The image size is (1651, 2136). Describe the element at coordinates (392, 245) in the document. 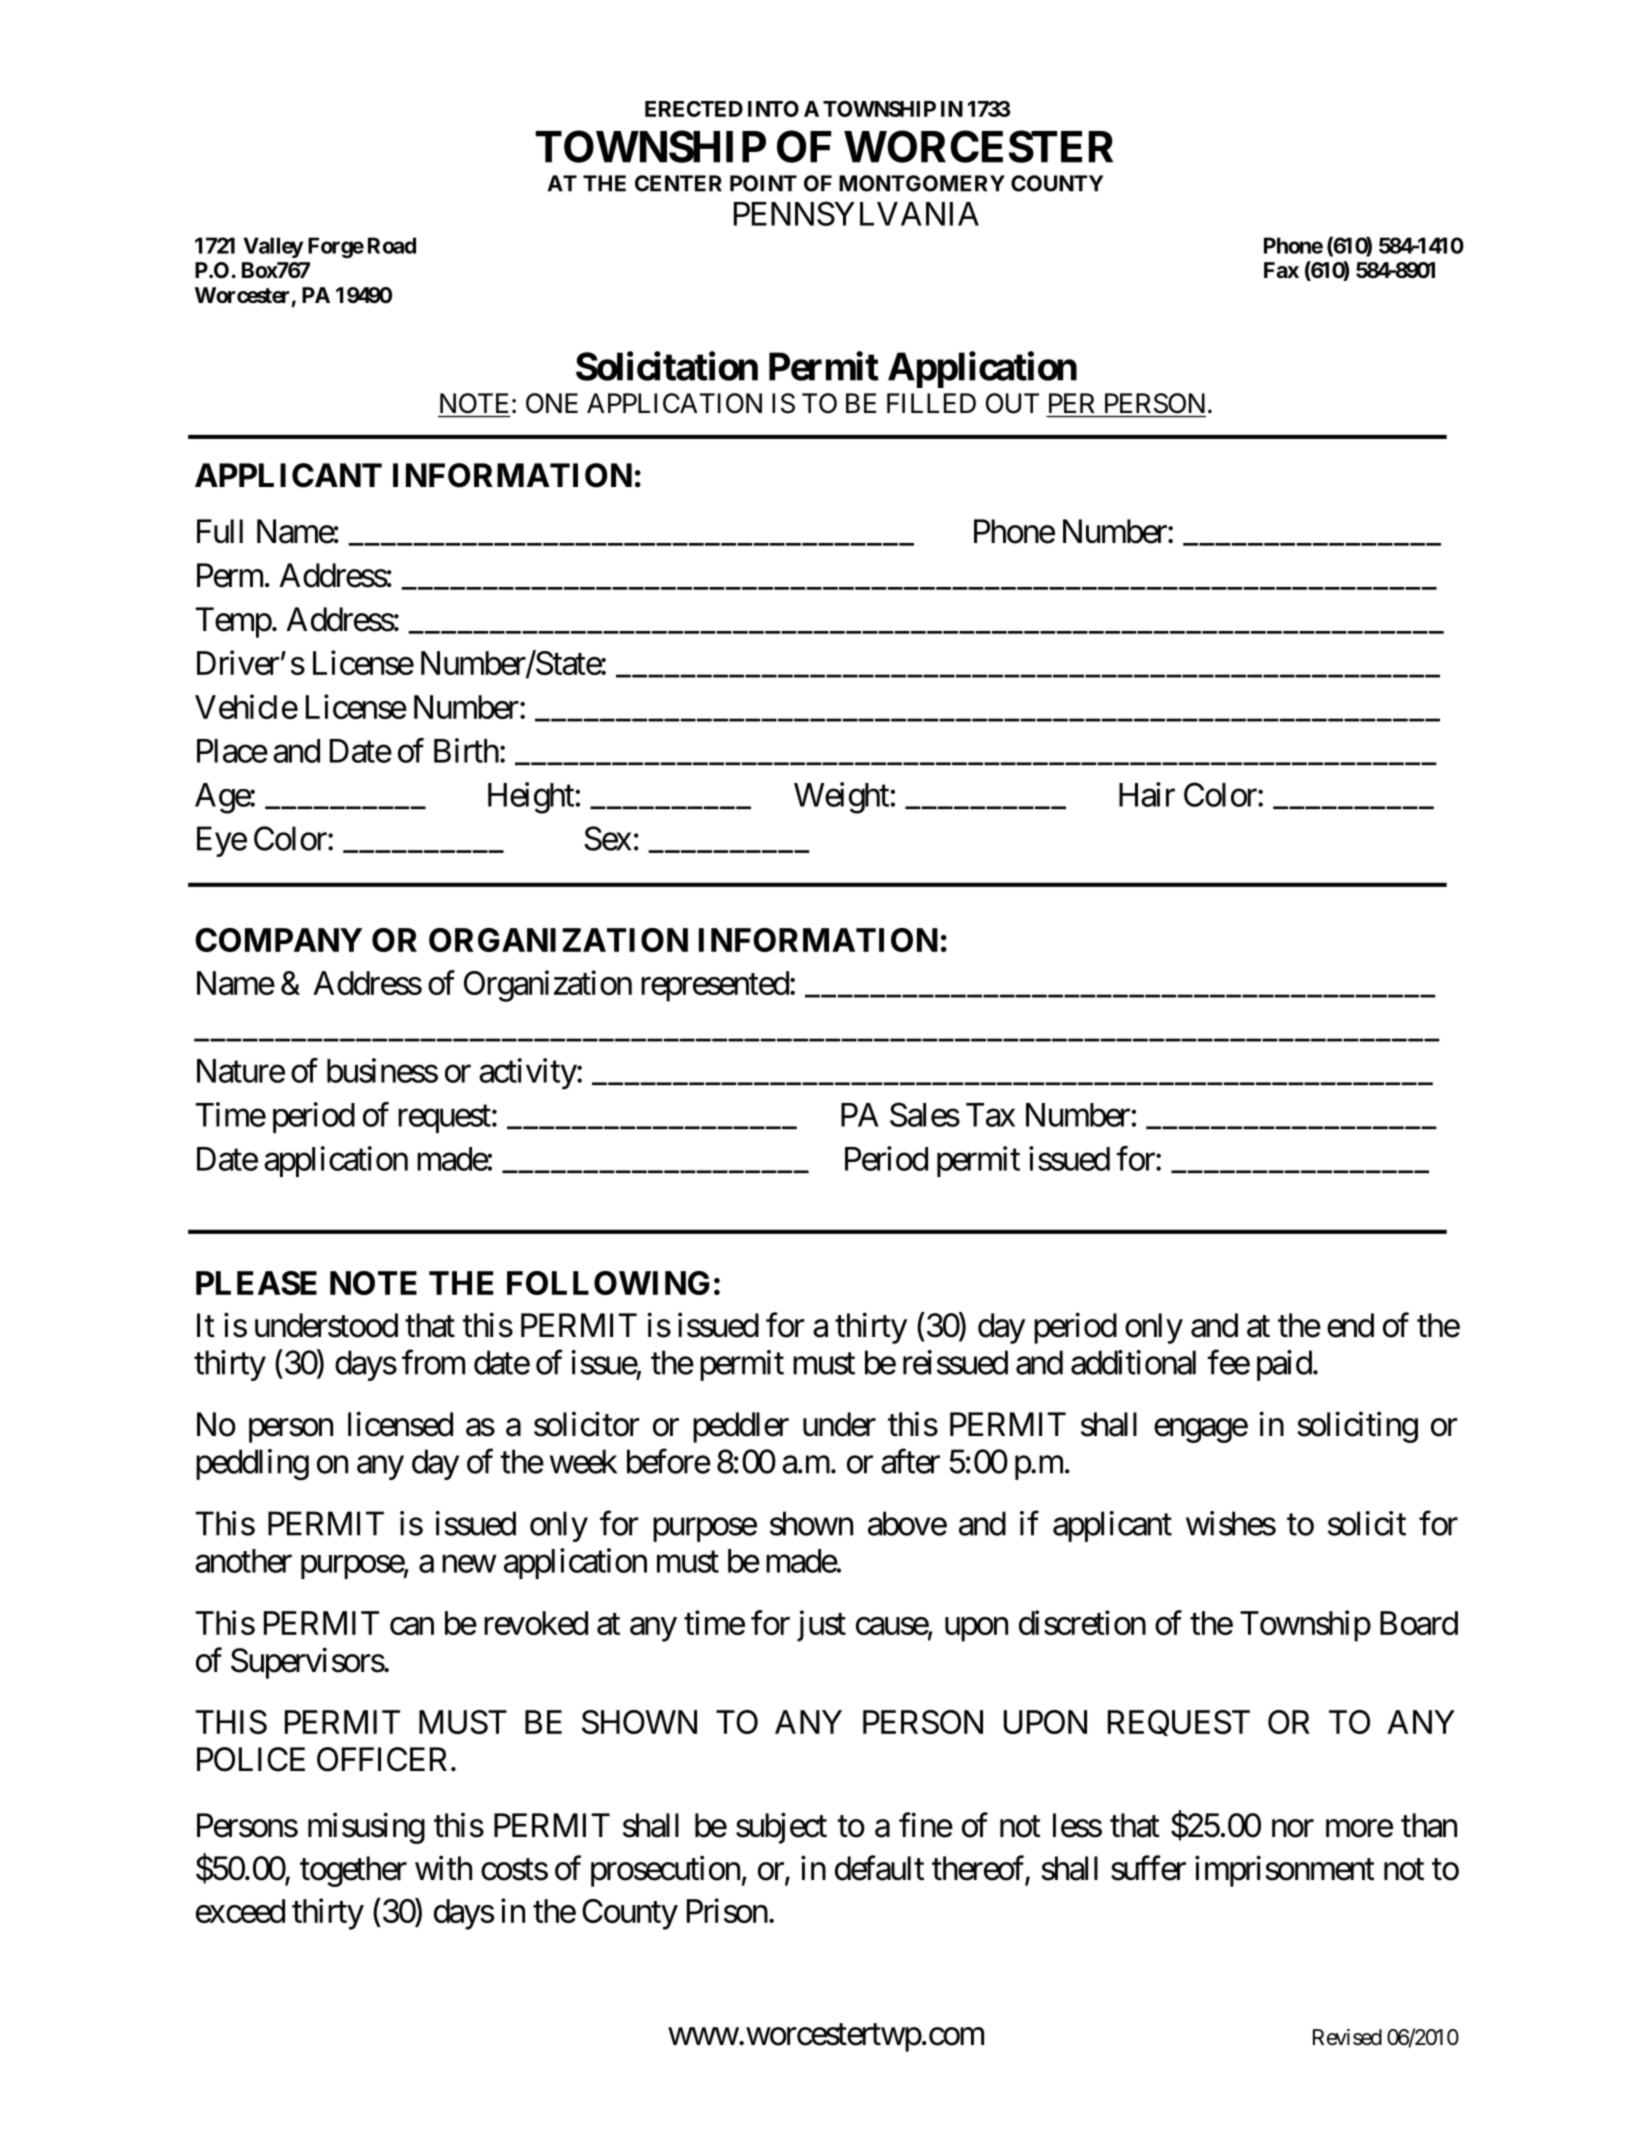

I see `Road` at that location.
